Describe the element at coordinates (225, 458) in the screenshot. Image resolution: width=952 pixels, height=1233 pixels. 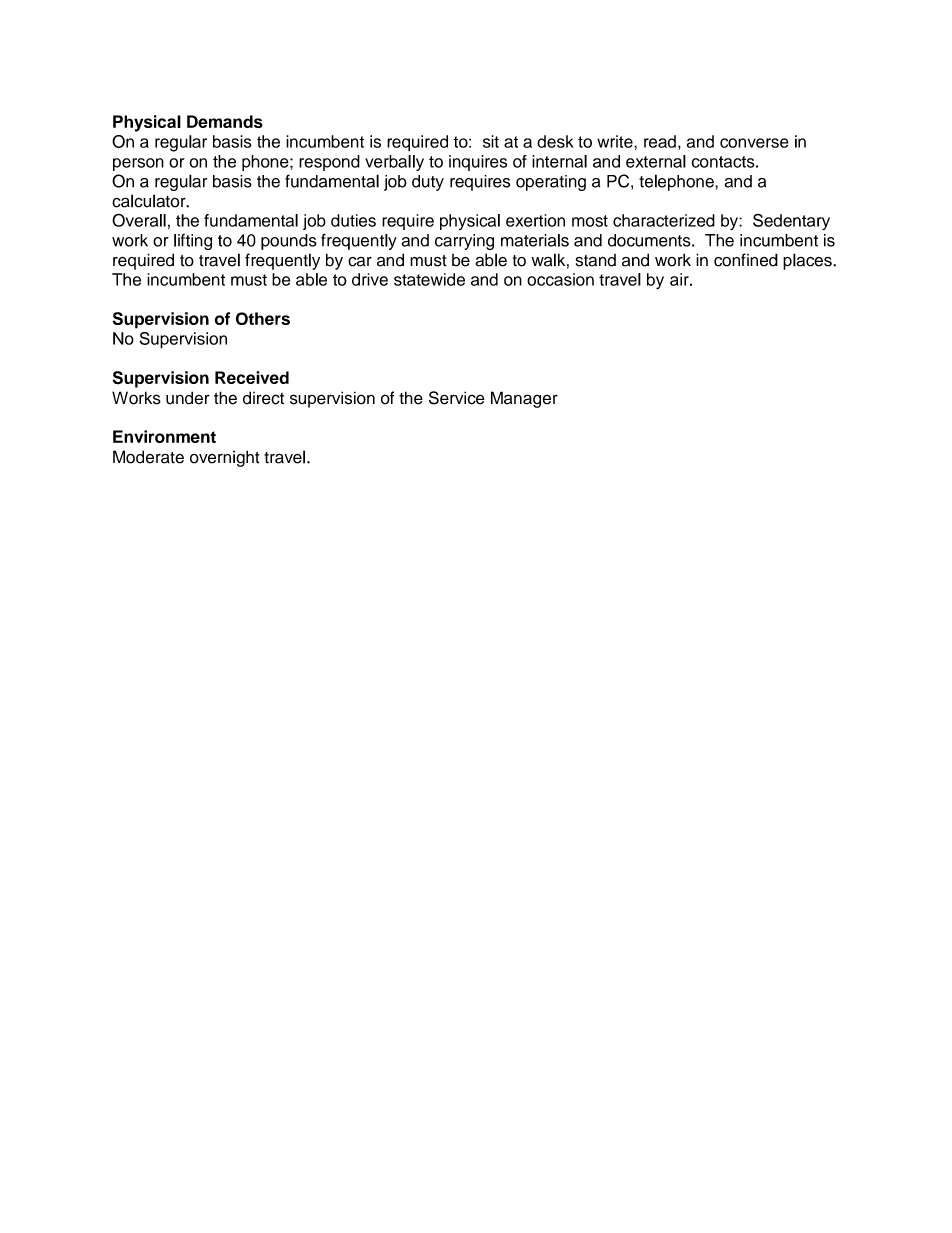
I see `overnight` at that location.
